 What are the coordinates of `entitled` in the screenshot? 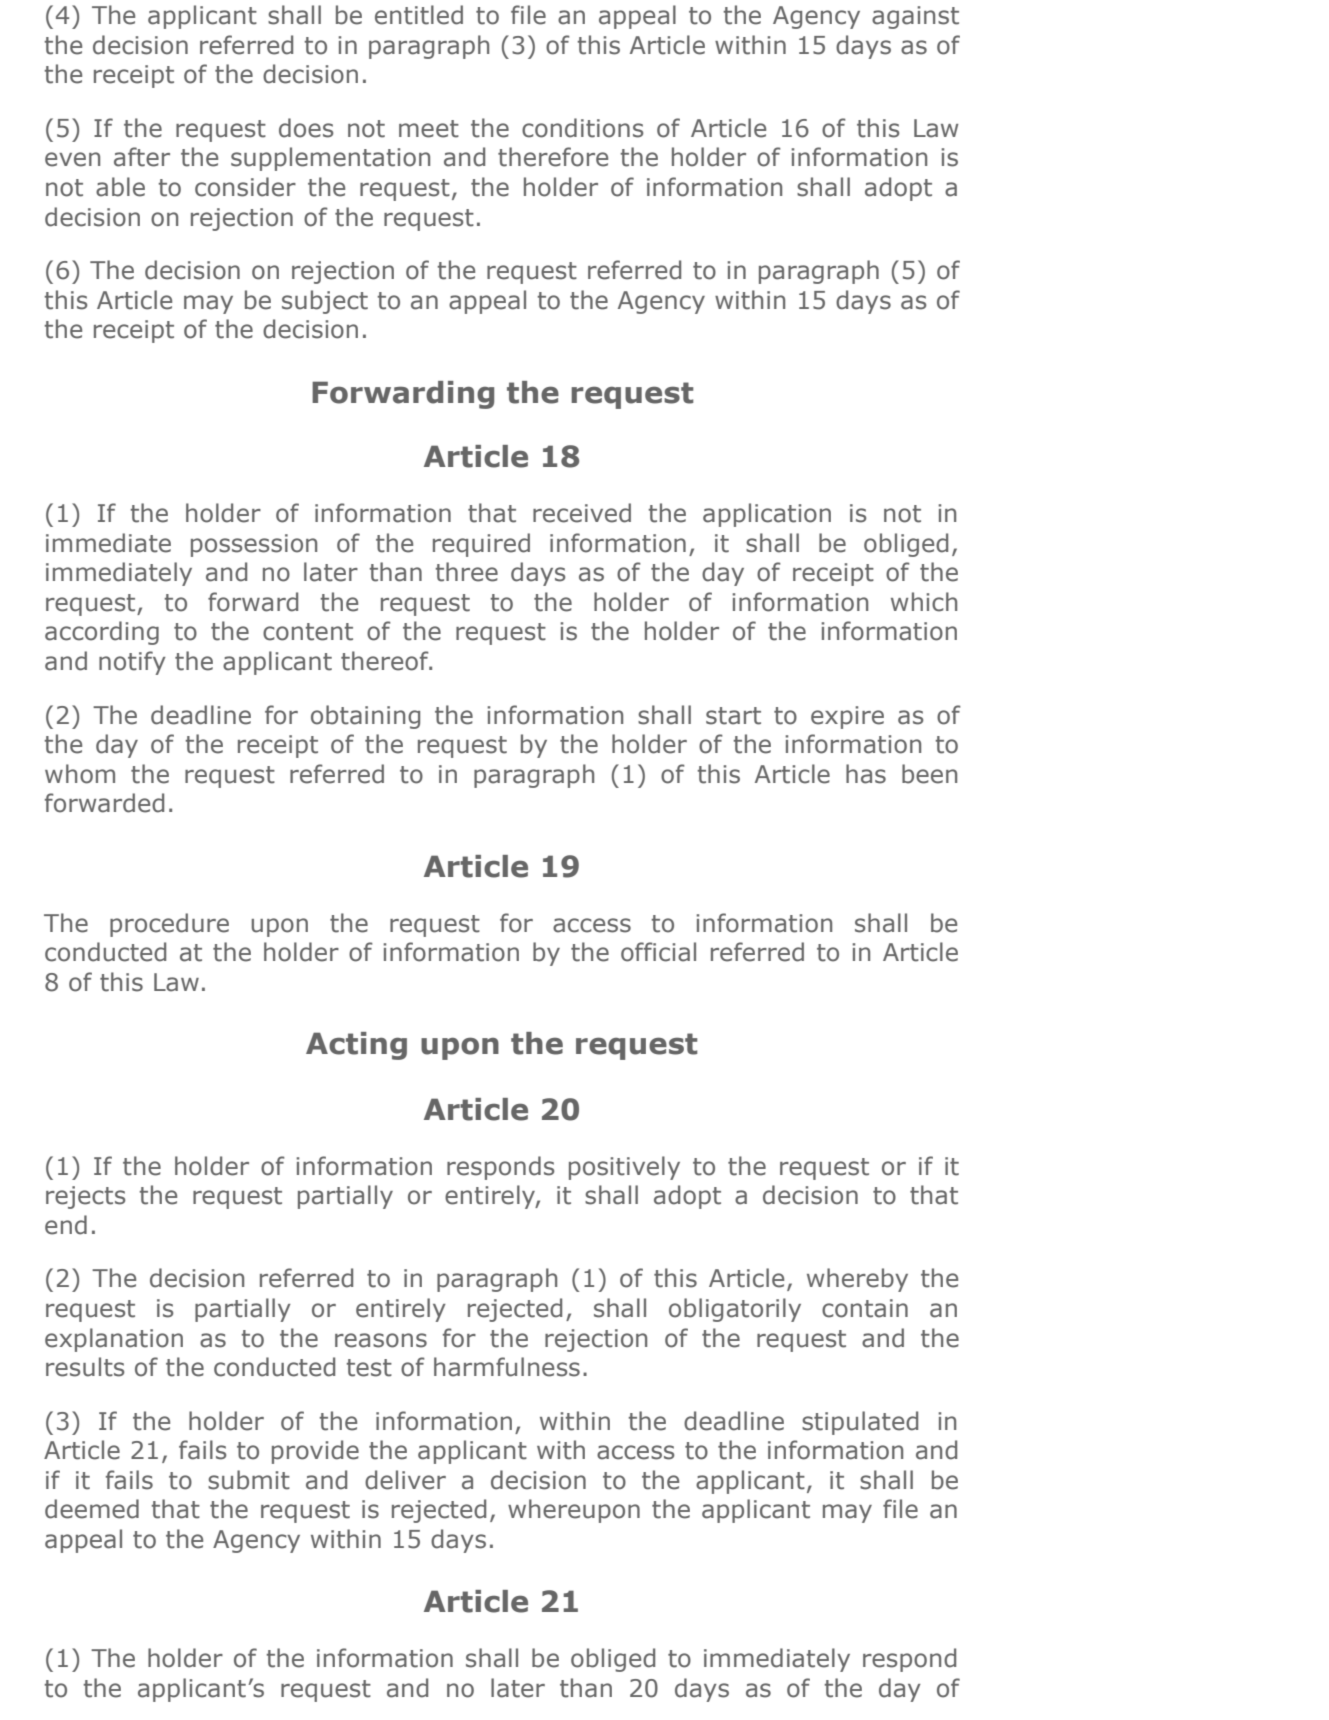 It's located at (419, 15).
